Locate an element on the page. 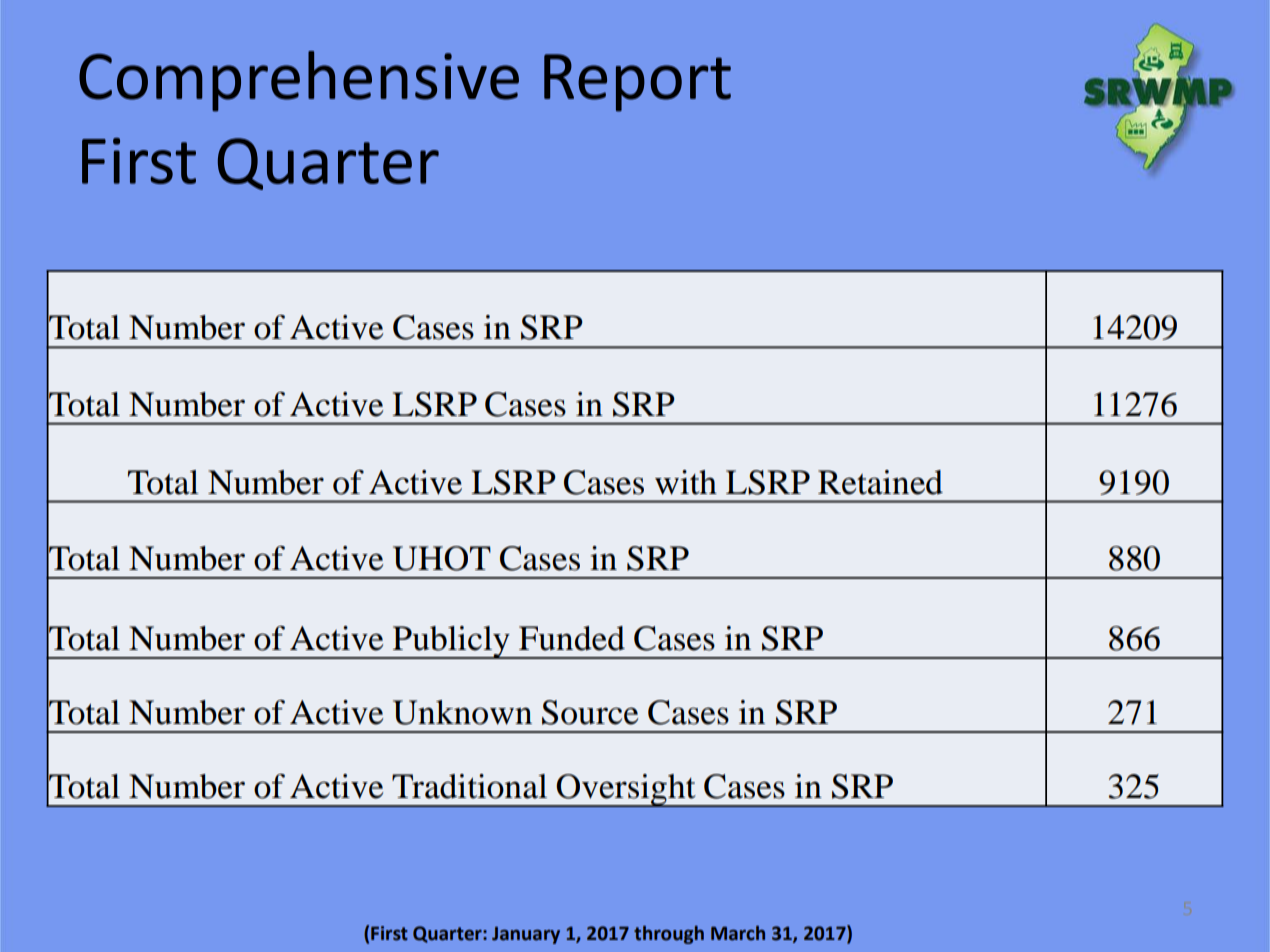 This document has width=1270, height=952. with is located at coordinates (686, 482).
